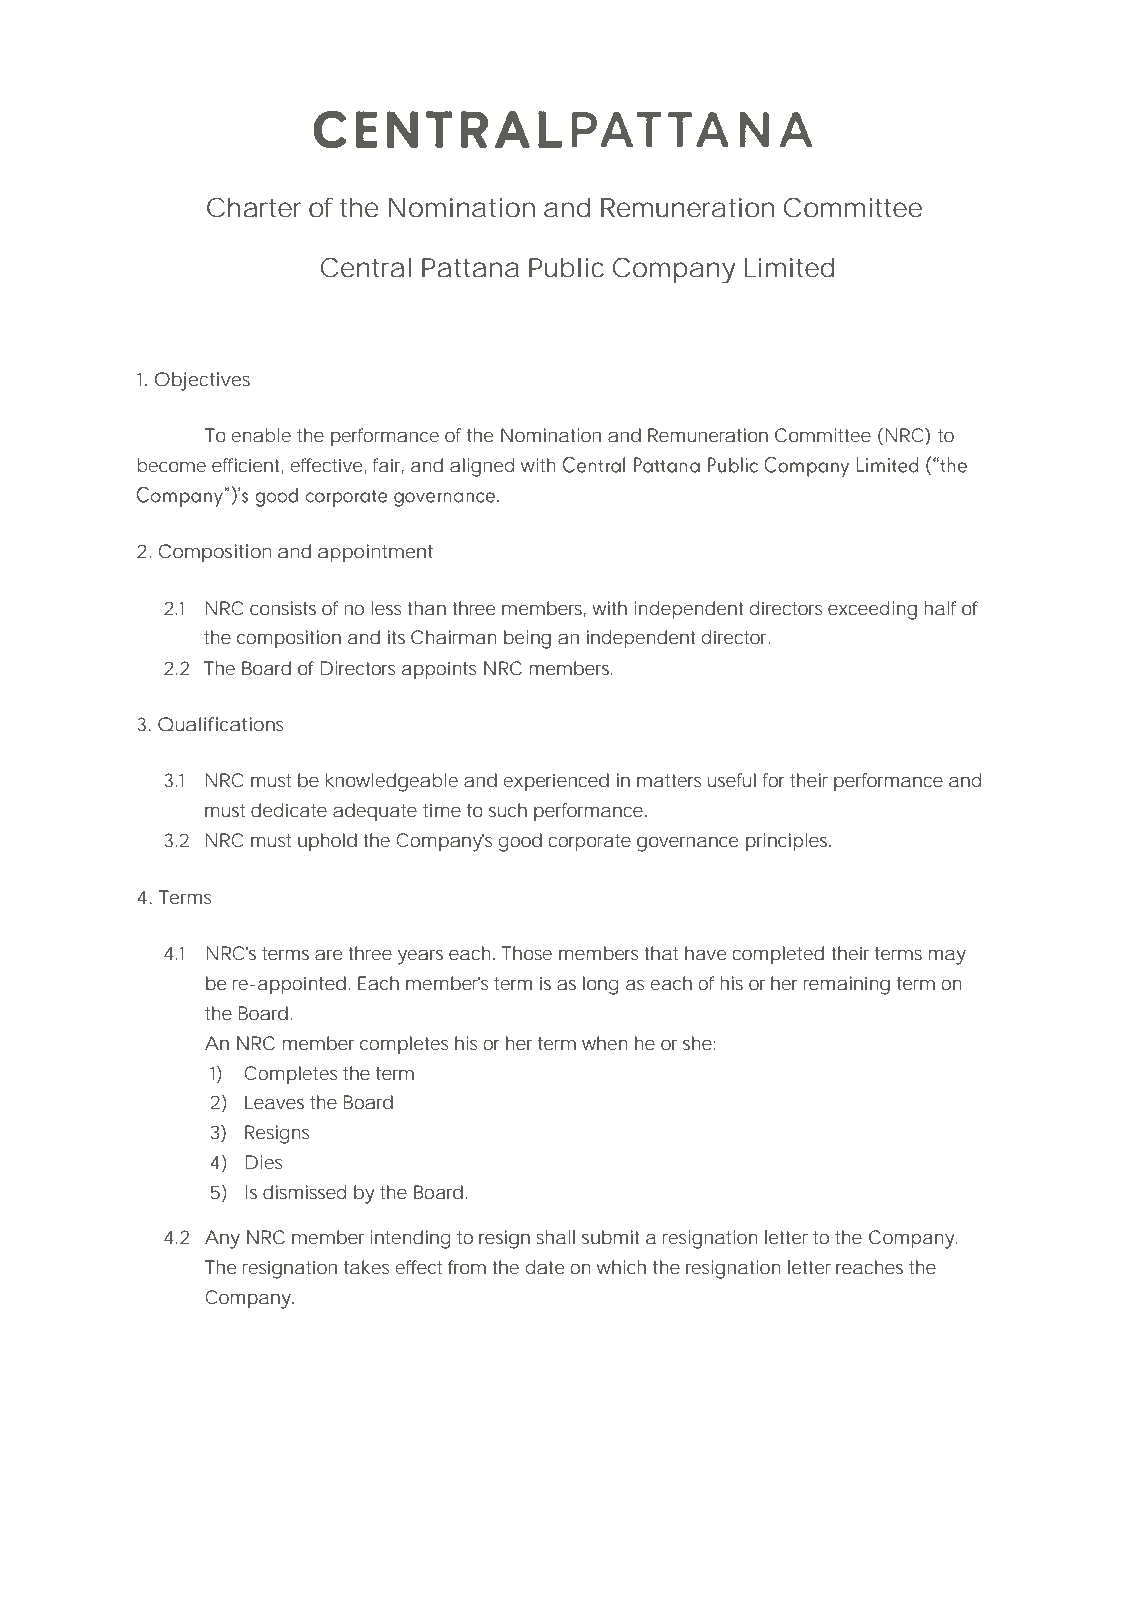  Describe the element at coordinates (254, 207) in the document. I see `Charter` at that location.
